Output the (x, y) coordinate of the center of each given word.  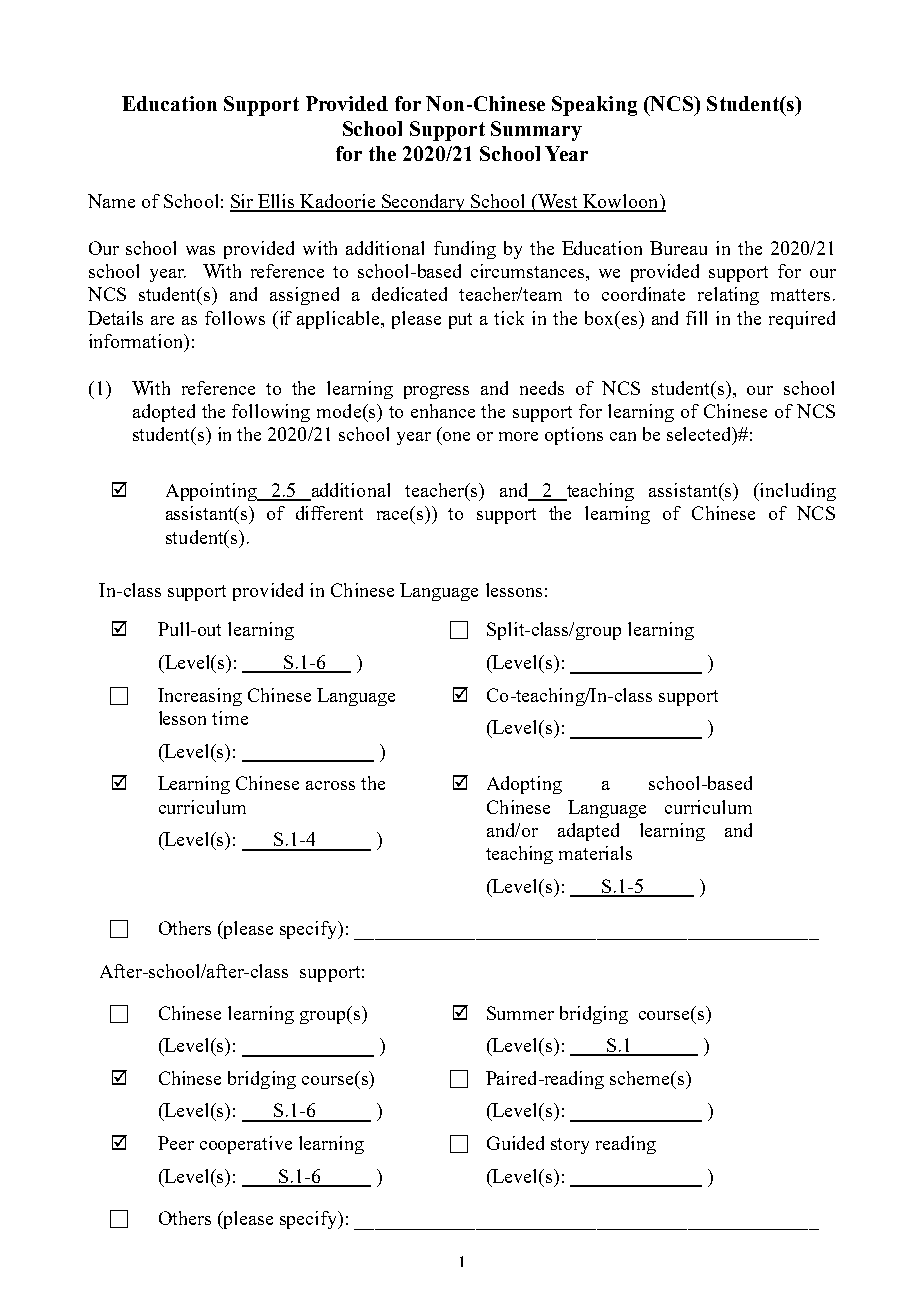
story (570, 1146)
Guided (515, 1143)
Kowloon (621, 202)
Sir (243, 202)
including (797, 492)
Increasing (200, 697)
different (329, 513)
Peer (176, 1143)
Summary (536, 131)
